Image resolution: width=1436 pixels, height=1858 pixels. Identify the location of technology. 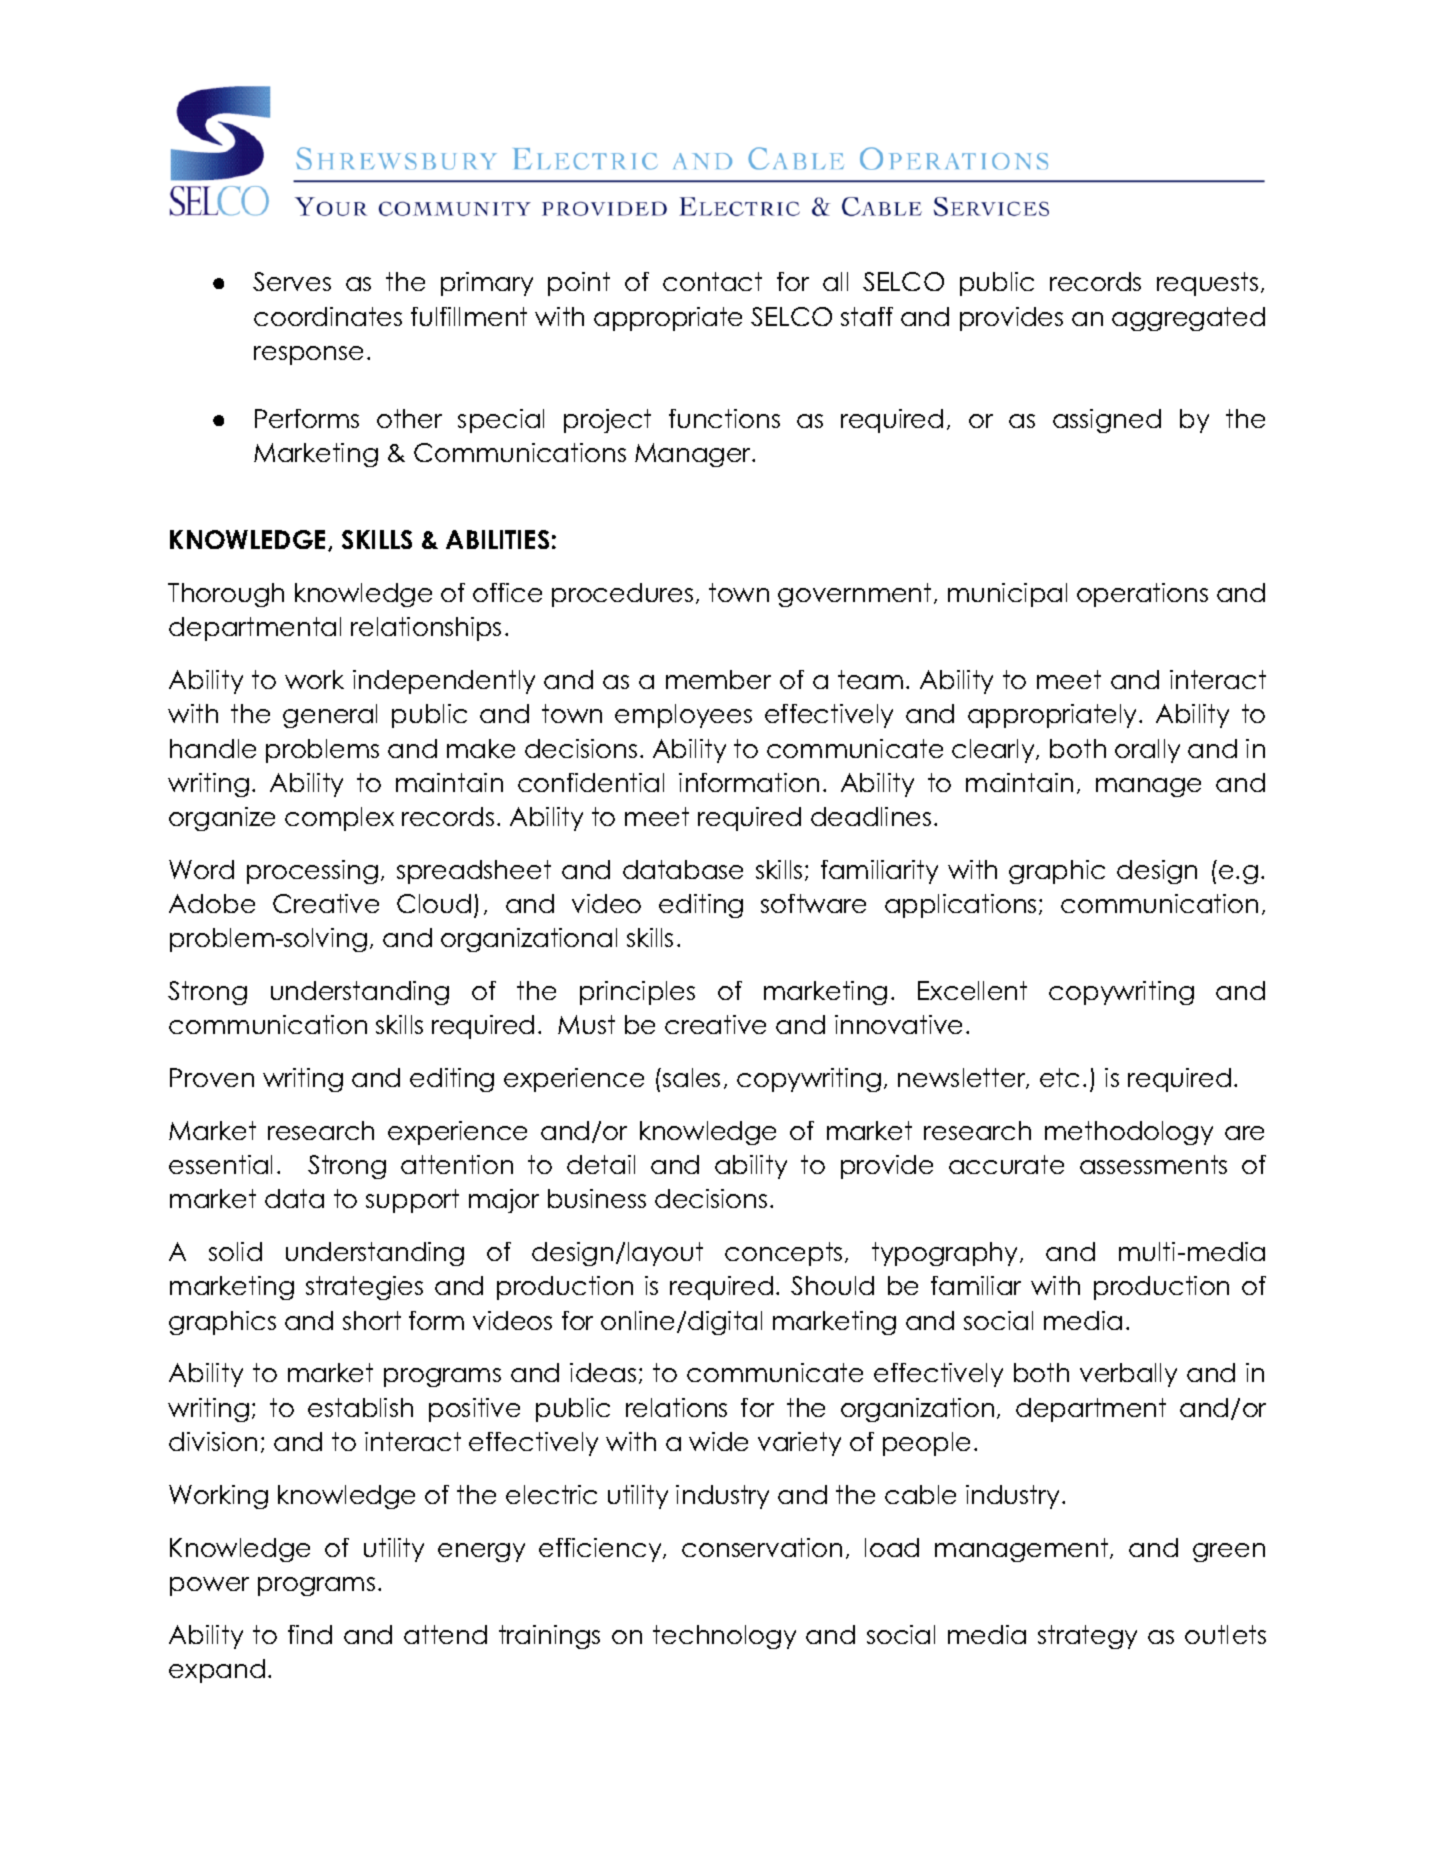
(724, 1637).
